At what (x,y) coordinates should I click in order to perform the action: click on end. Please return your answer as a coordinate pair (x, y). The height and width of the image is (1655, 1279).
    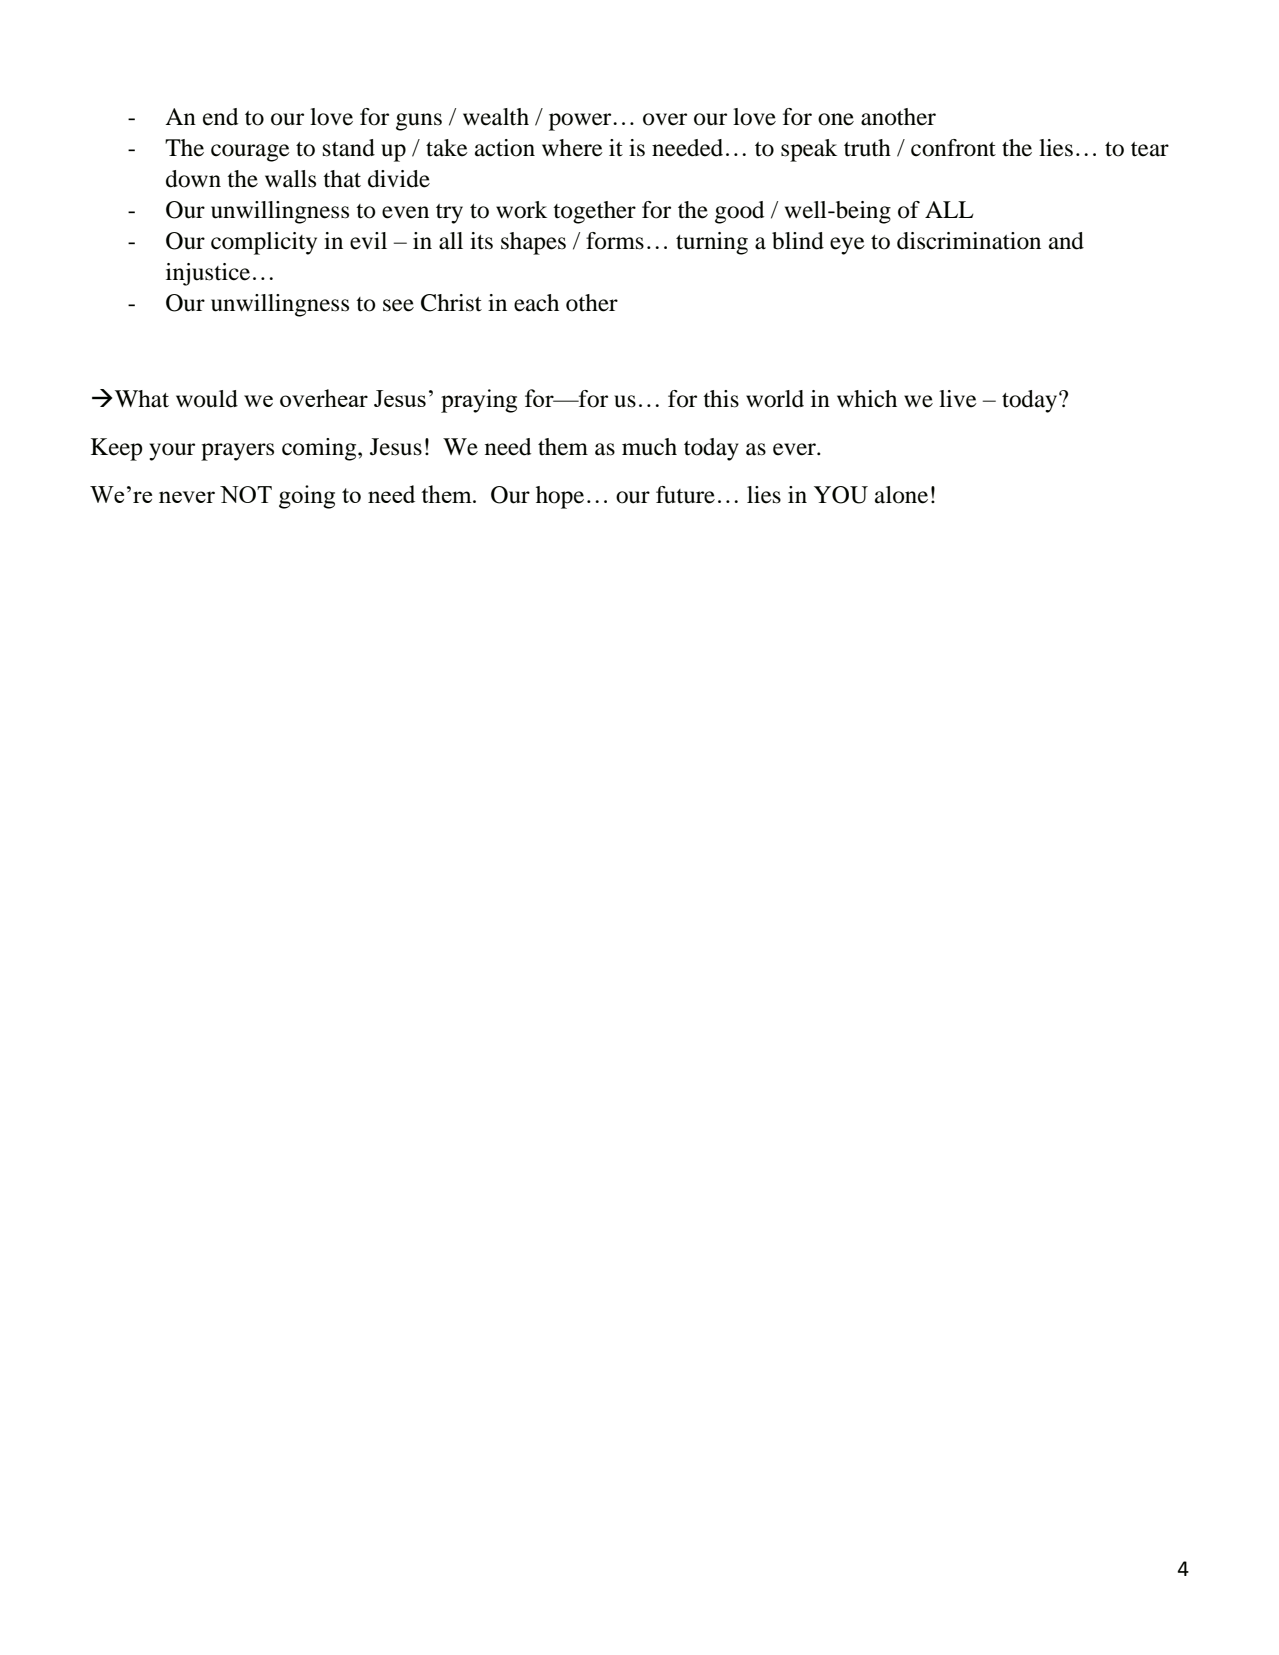
    Looking at the image, I should click on (220, 117).
